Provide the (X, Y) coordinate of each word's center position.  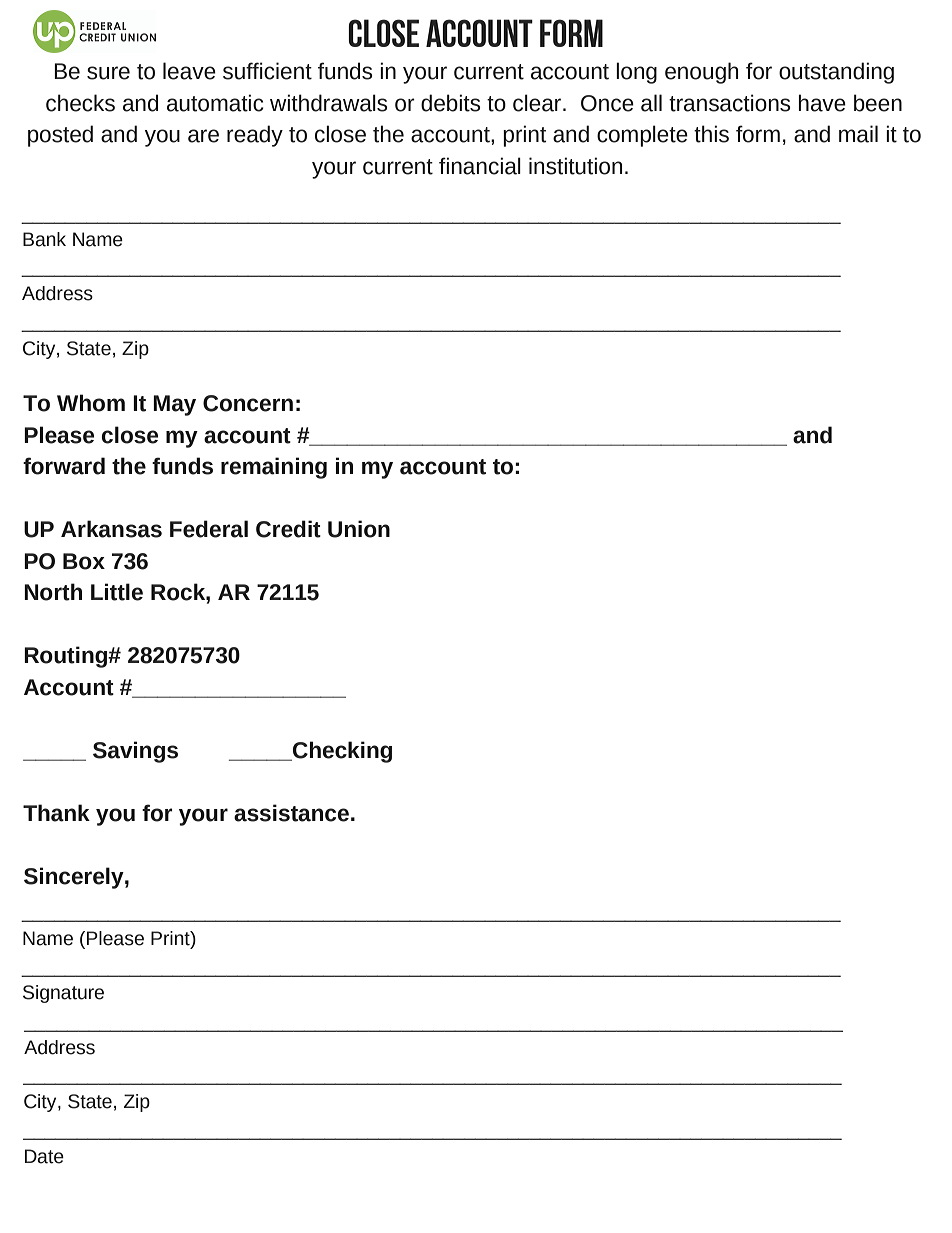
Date (44, 1156)
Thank (56, 813)
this (711, 134)
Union (359, 529)
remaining (274, 468)
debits (451, 103)
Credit (288, 529)
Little (117, 592)
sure (108, 73)
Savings (135, 752)
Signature (63, 994)
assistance (291, 813)
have (822, 103)
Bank (44, 239)
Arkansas (111, 529)
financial (480, 166)
